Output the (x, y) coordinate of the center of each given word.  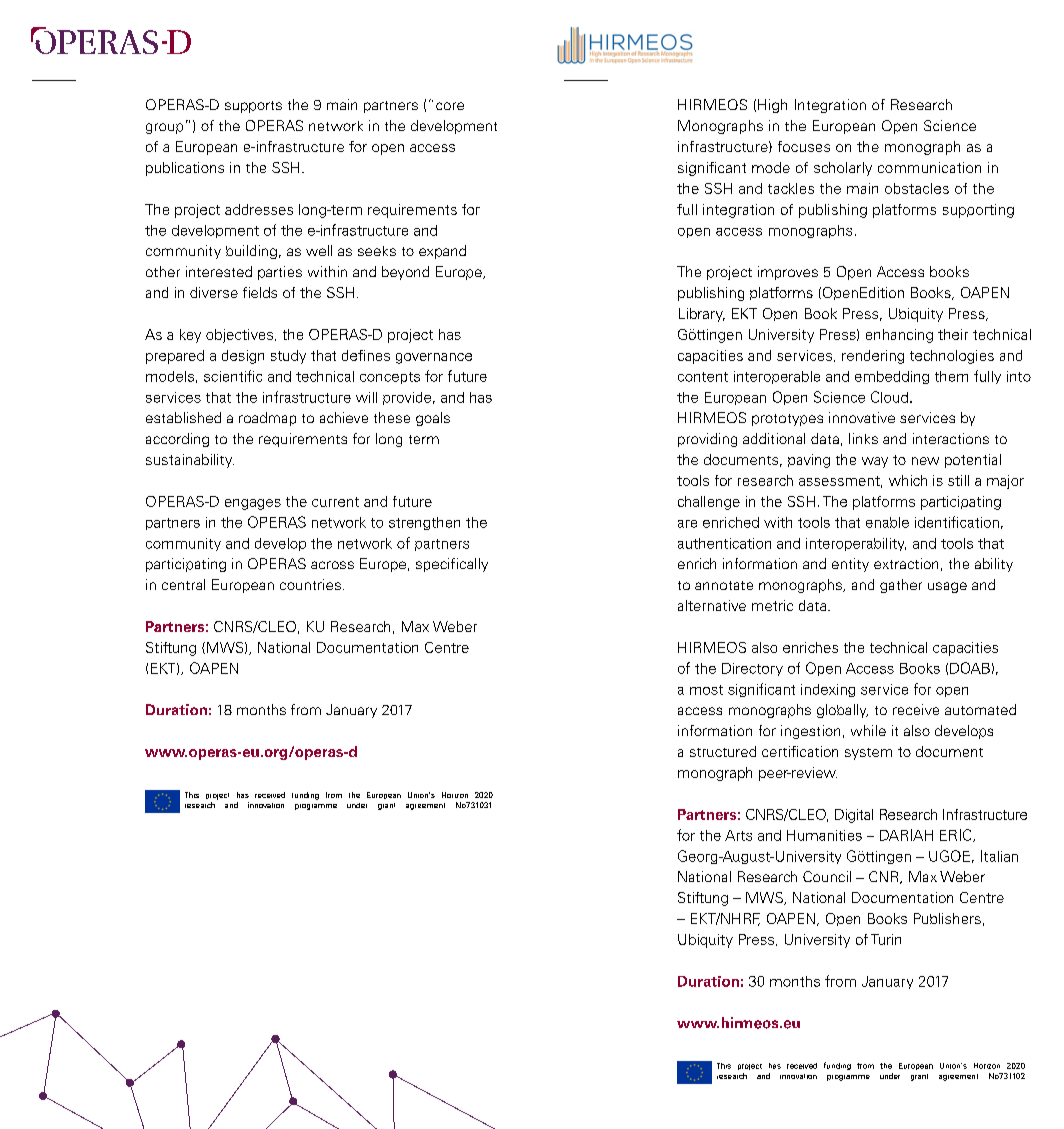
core (450, 106)
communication (929, 167)
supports (253, 107)
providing (707, 440)
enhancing (899, 336)
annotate (724, 585)
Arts (738, 835)
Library (702, 315)
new (925, 461)
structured (723, 751)
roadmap (267, 419)
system (868, 754)
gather (901, 586)
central (183, 584)
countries (310, 584)
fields (260, 292)
